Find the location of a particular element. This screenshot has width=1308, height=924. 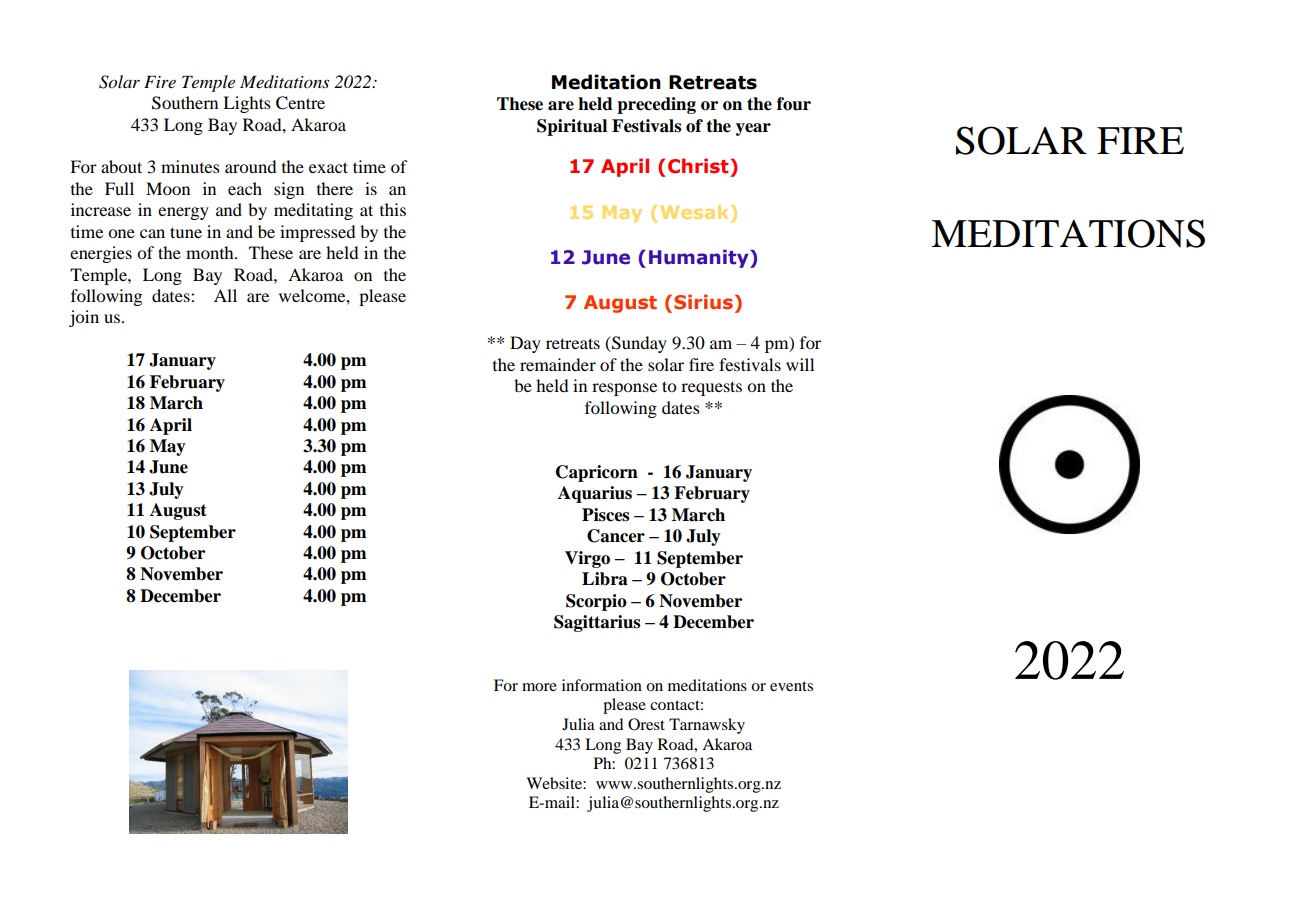

minutes is located at coordinates (190, 166).
